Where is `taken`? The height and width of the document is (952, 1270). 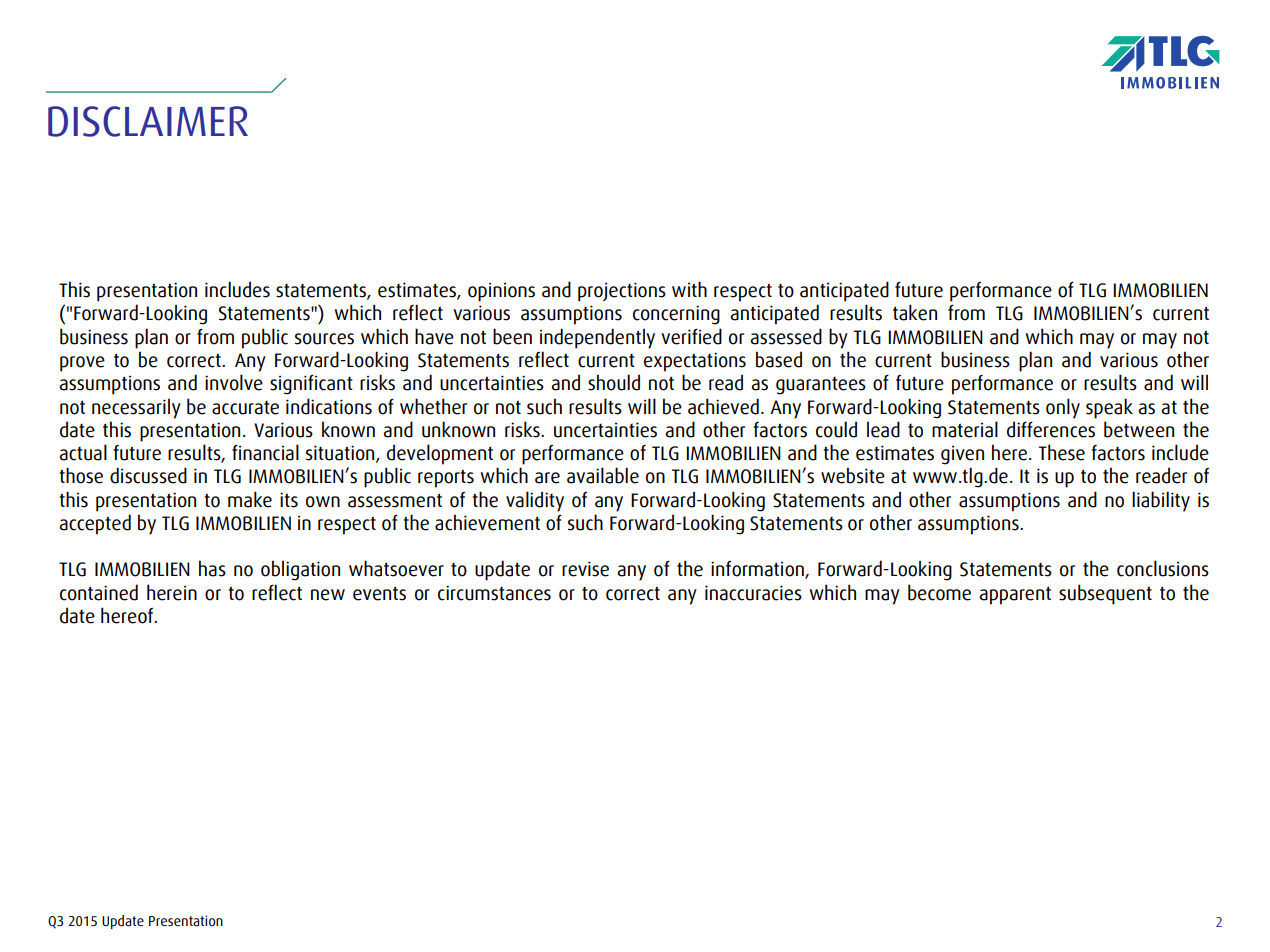
taken is located at coordinates (915, 312).
